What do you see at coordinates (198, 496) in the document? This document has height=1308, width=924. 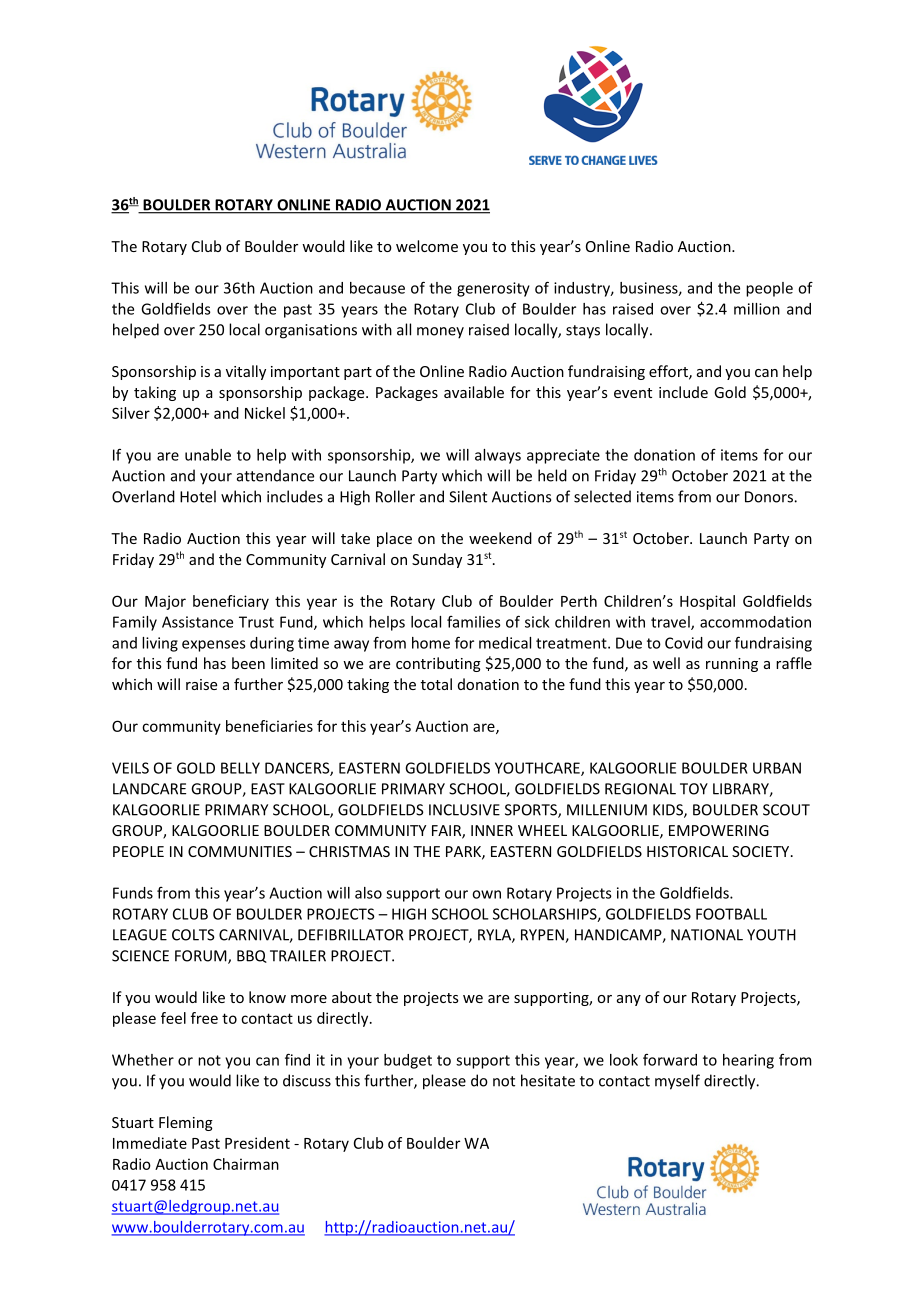 I see `Hotel` at bounding box center [198, 496].
